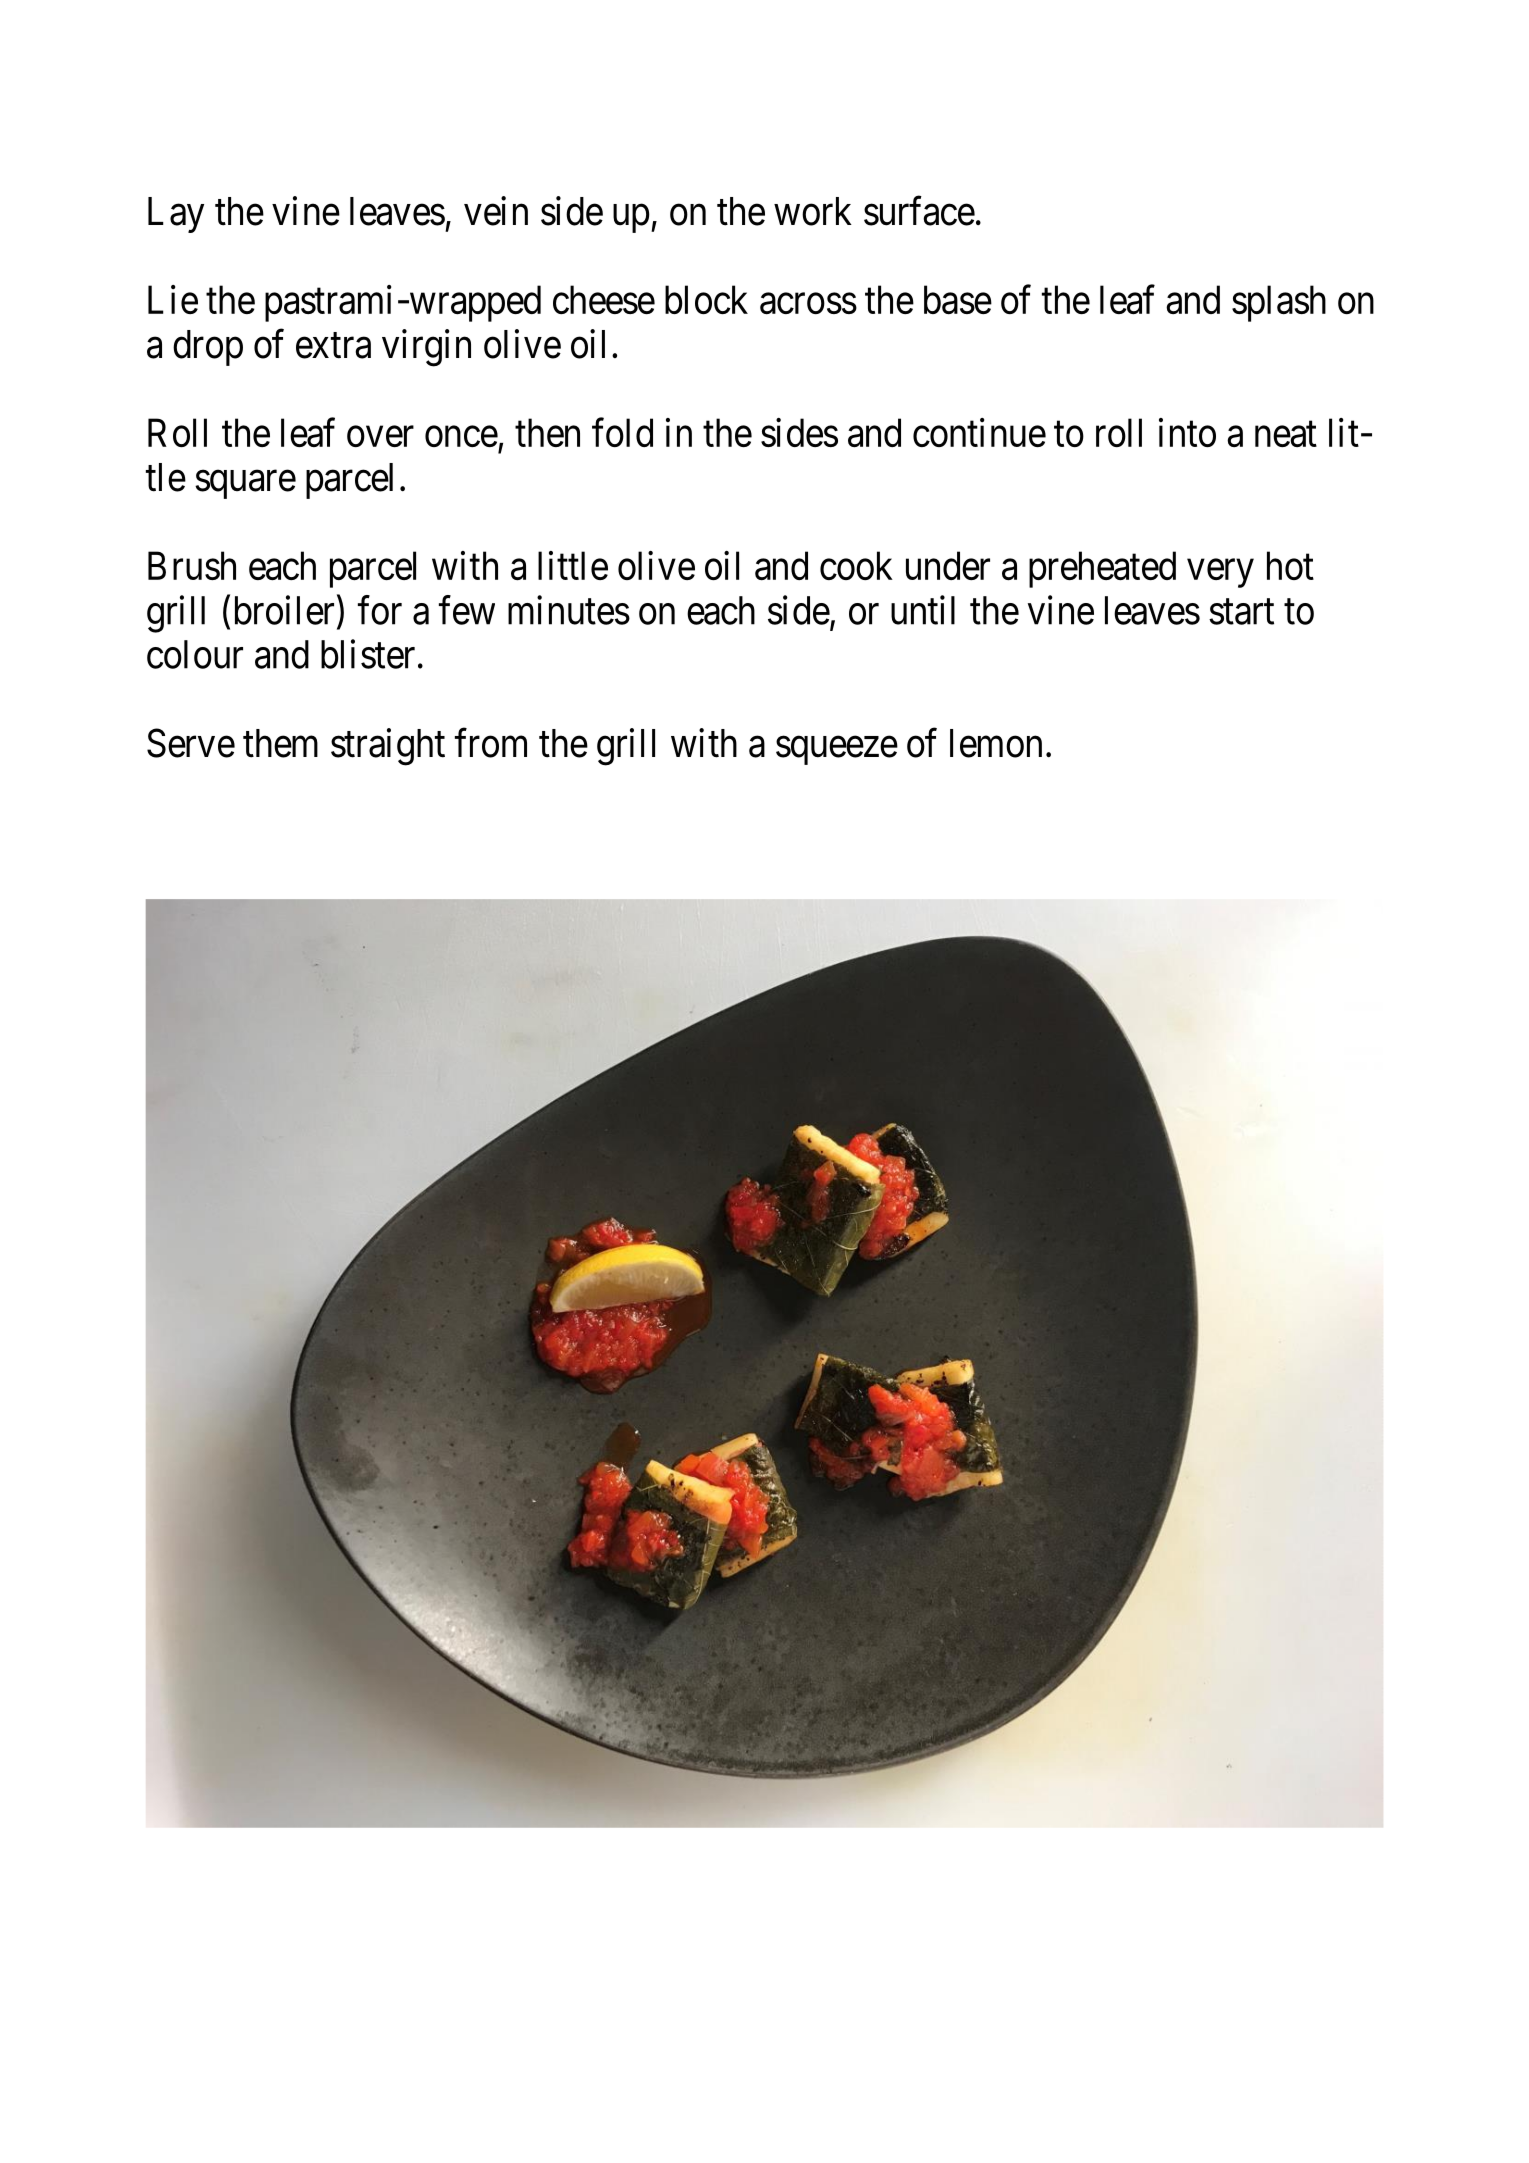  Describe the element at coordinates (176, 215) in the page. I see `Lay` at that location.
